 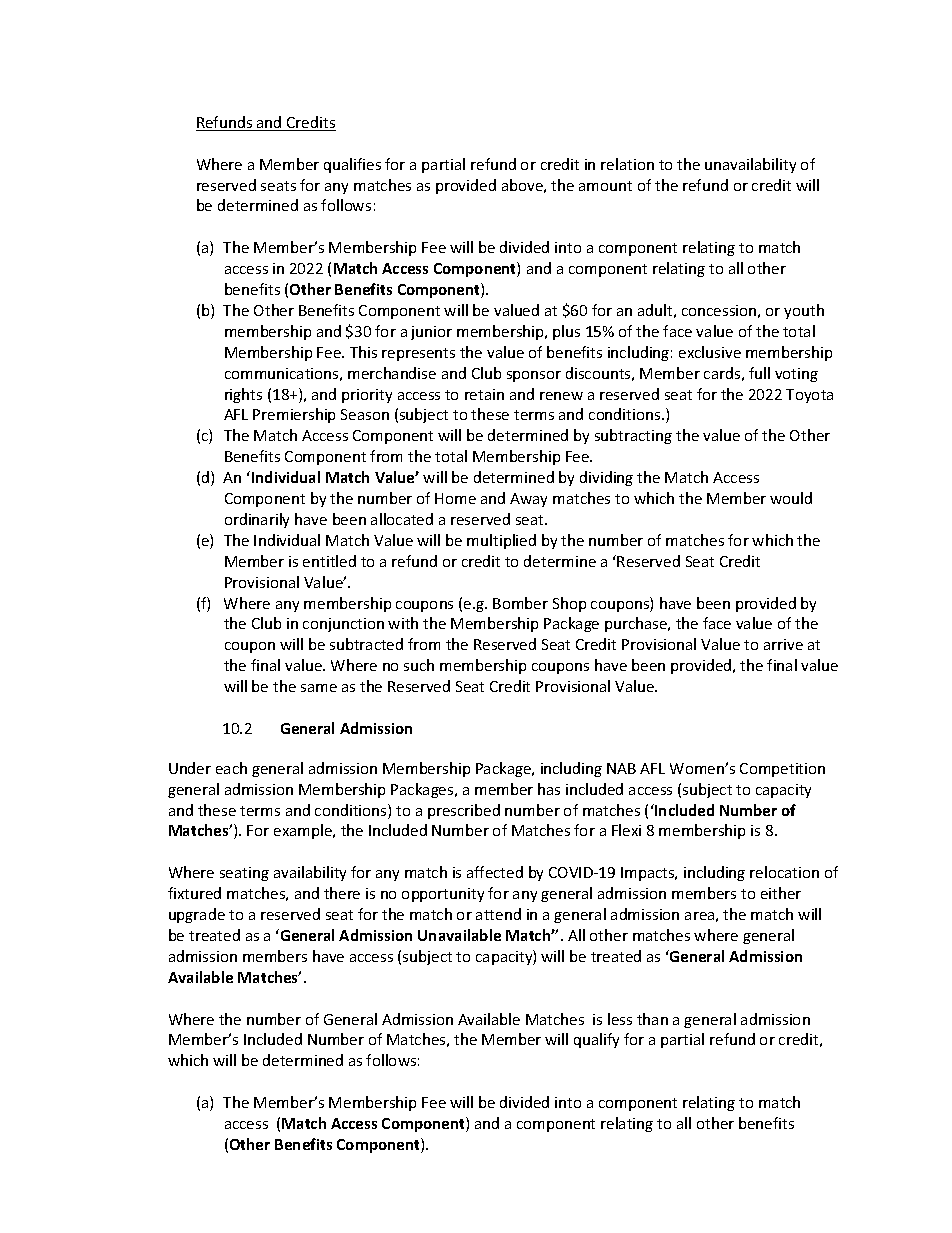 I want to click on amount, so click(x=605, y=186).
